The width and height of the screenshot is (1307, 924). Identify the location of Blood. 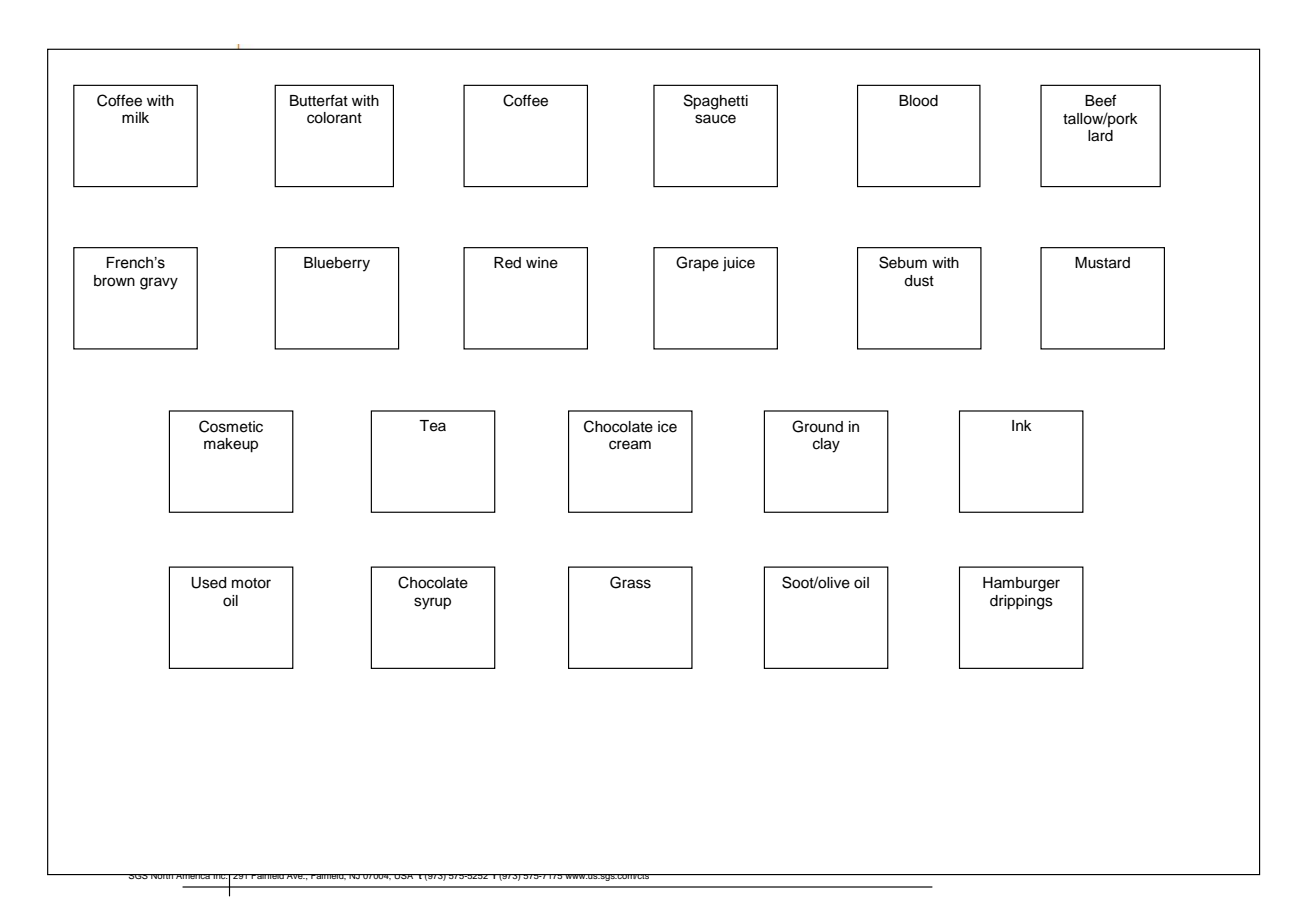
(918, 101).
